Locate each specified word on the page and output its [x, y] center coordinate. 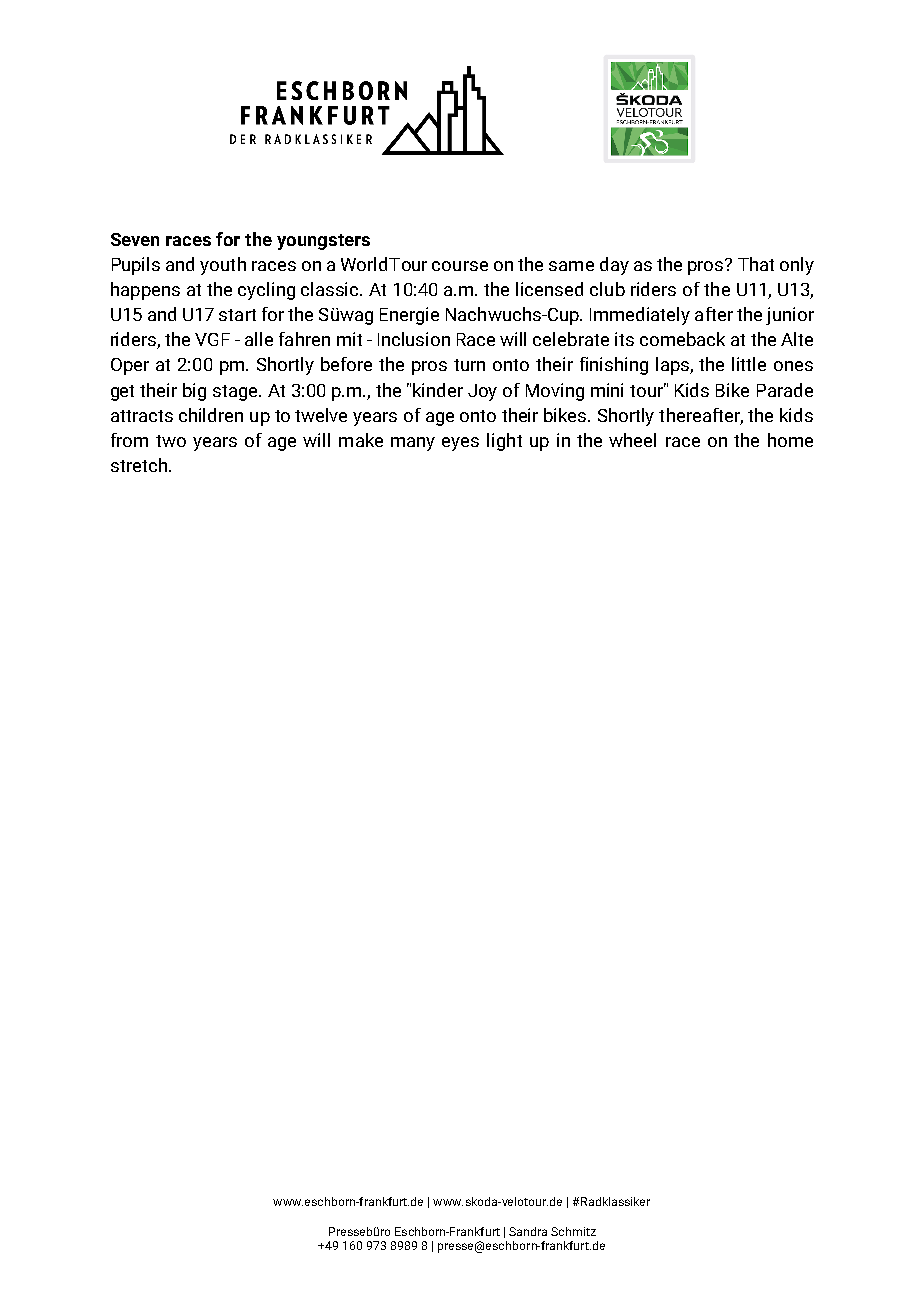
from [129, 440]
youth [223, 266]
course [460, 266]
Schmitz [573, 1231]
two [171, 441]
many [413, 444]
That [756, 264]
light [504, 442]
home [790, 440]
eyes [460, 444]
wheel [632, 440]
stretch [139, 465]
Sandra [528, 1231]
